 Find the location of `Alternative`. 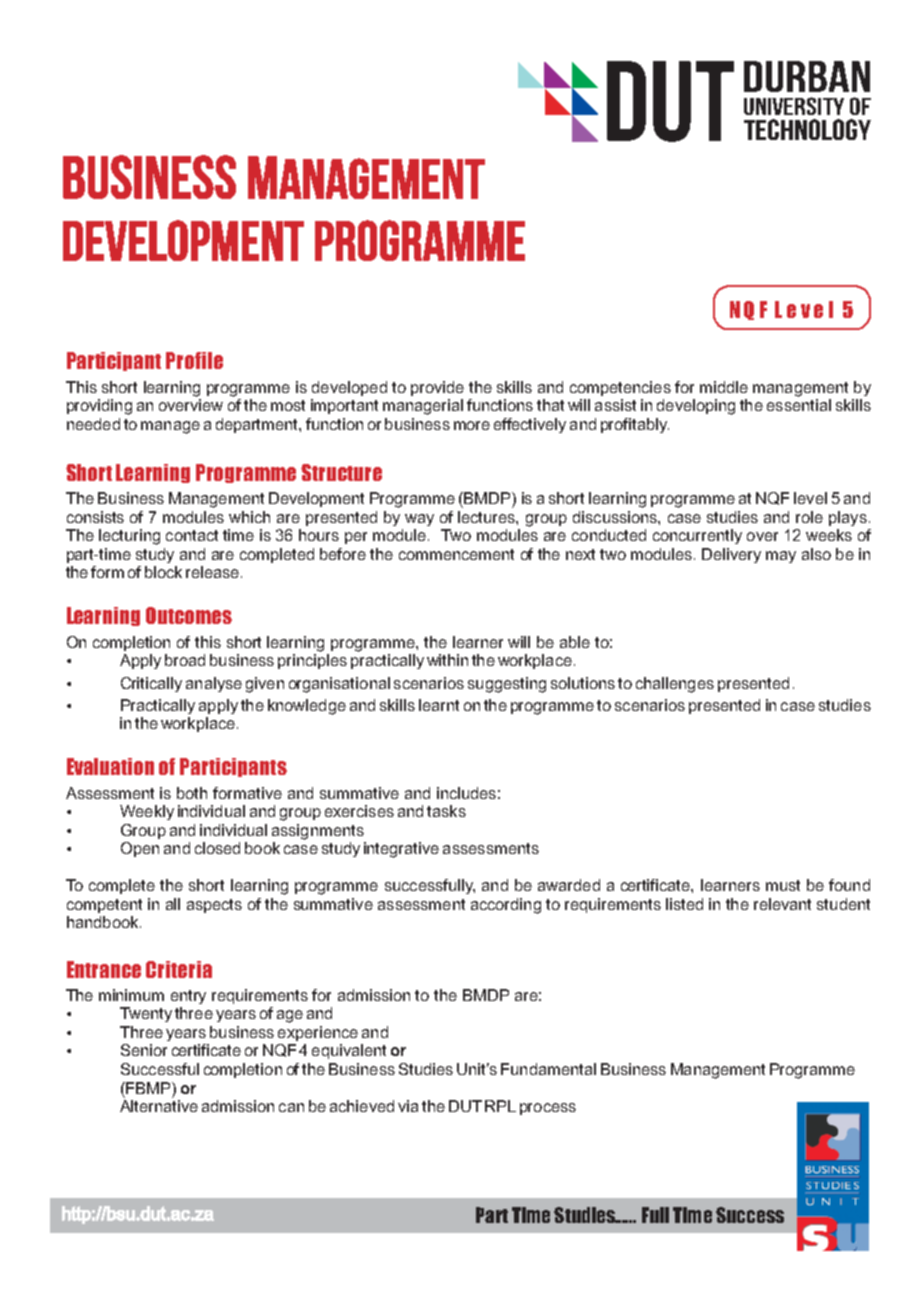

Alternative is located at coordinates (159, 1106).
